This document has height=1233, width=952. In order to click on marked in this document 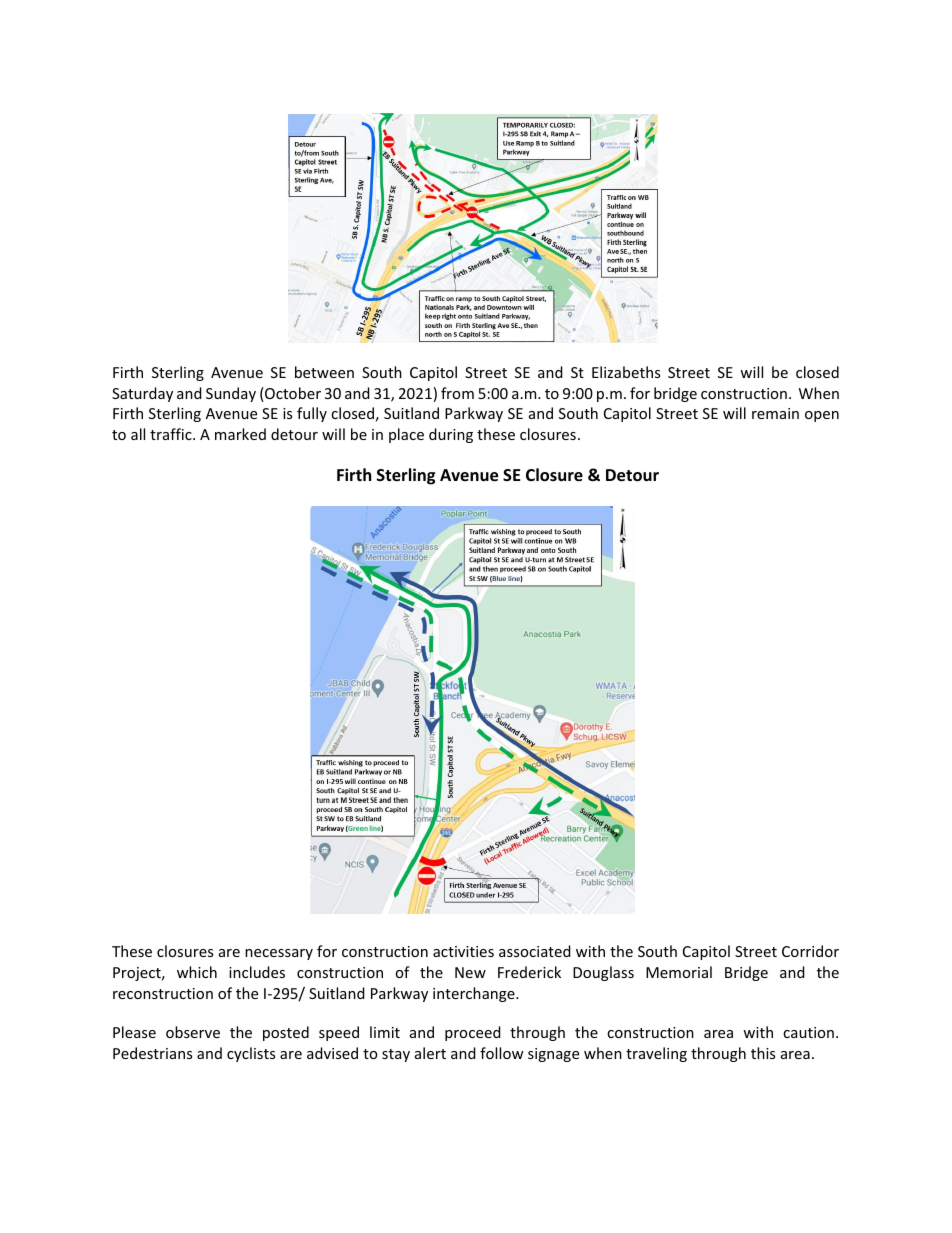, I will do `click(240, 434)`.
